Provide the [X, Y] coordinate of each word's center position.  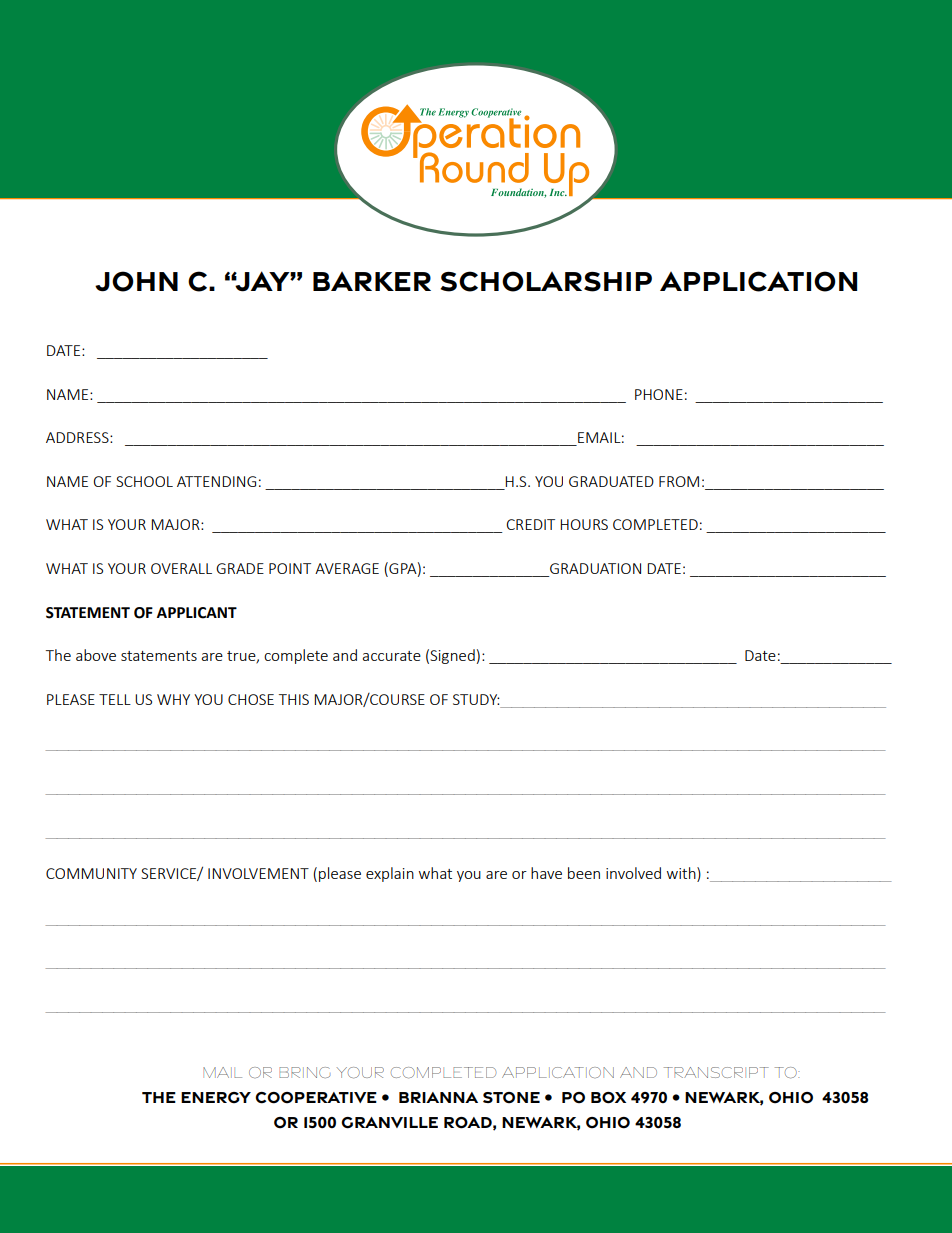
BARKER [372, 281]
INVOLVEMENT [258, 873]
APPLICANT [197, 613]
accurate [391, 656]
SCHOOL [144, 481]
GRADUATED [611, 481]
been [584, 873]
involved [633, 873]
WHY [173, 699]
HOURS [584, 524]
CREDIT [530, 524]
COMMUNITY [91, 873]
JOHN [136, 281]
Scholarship [546, 281]
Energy [216, 1098]
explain [390, 874]
